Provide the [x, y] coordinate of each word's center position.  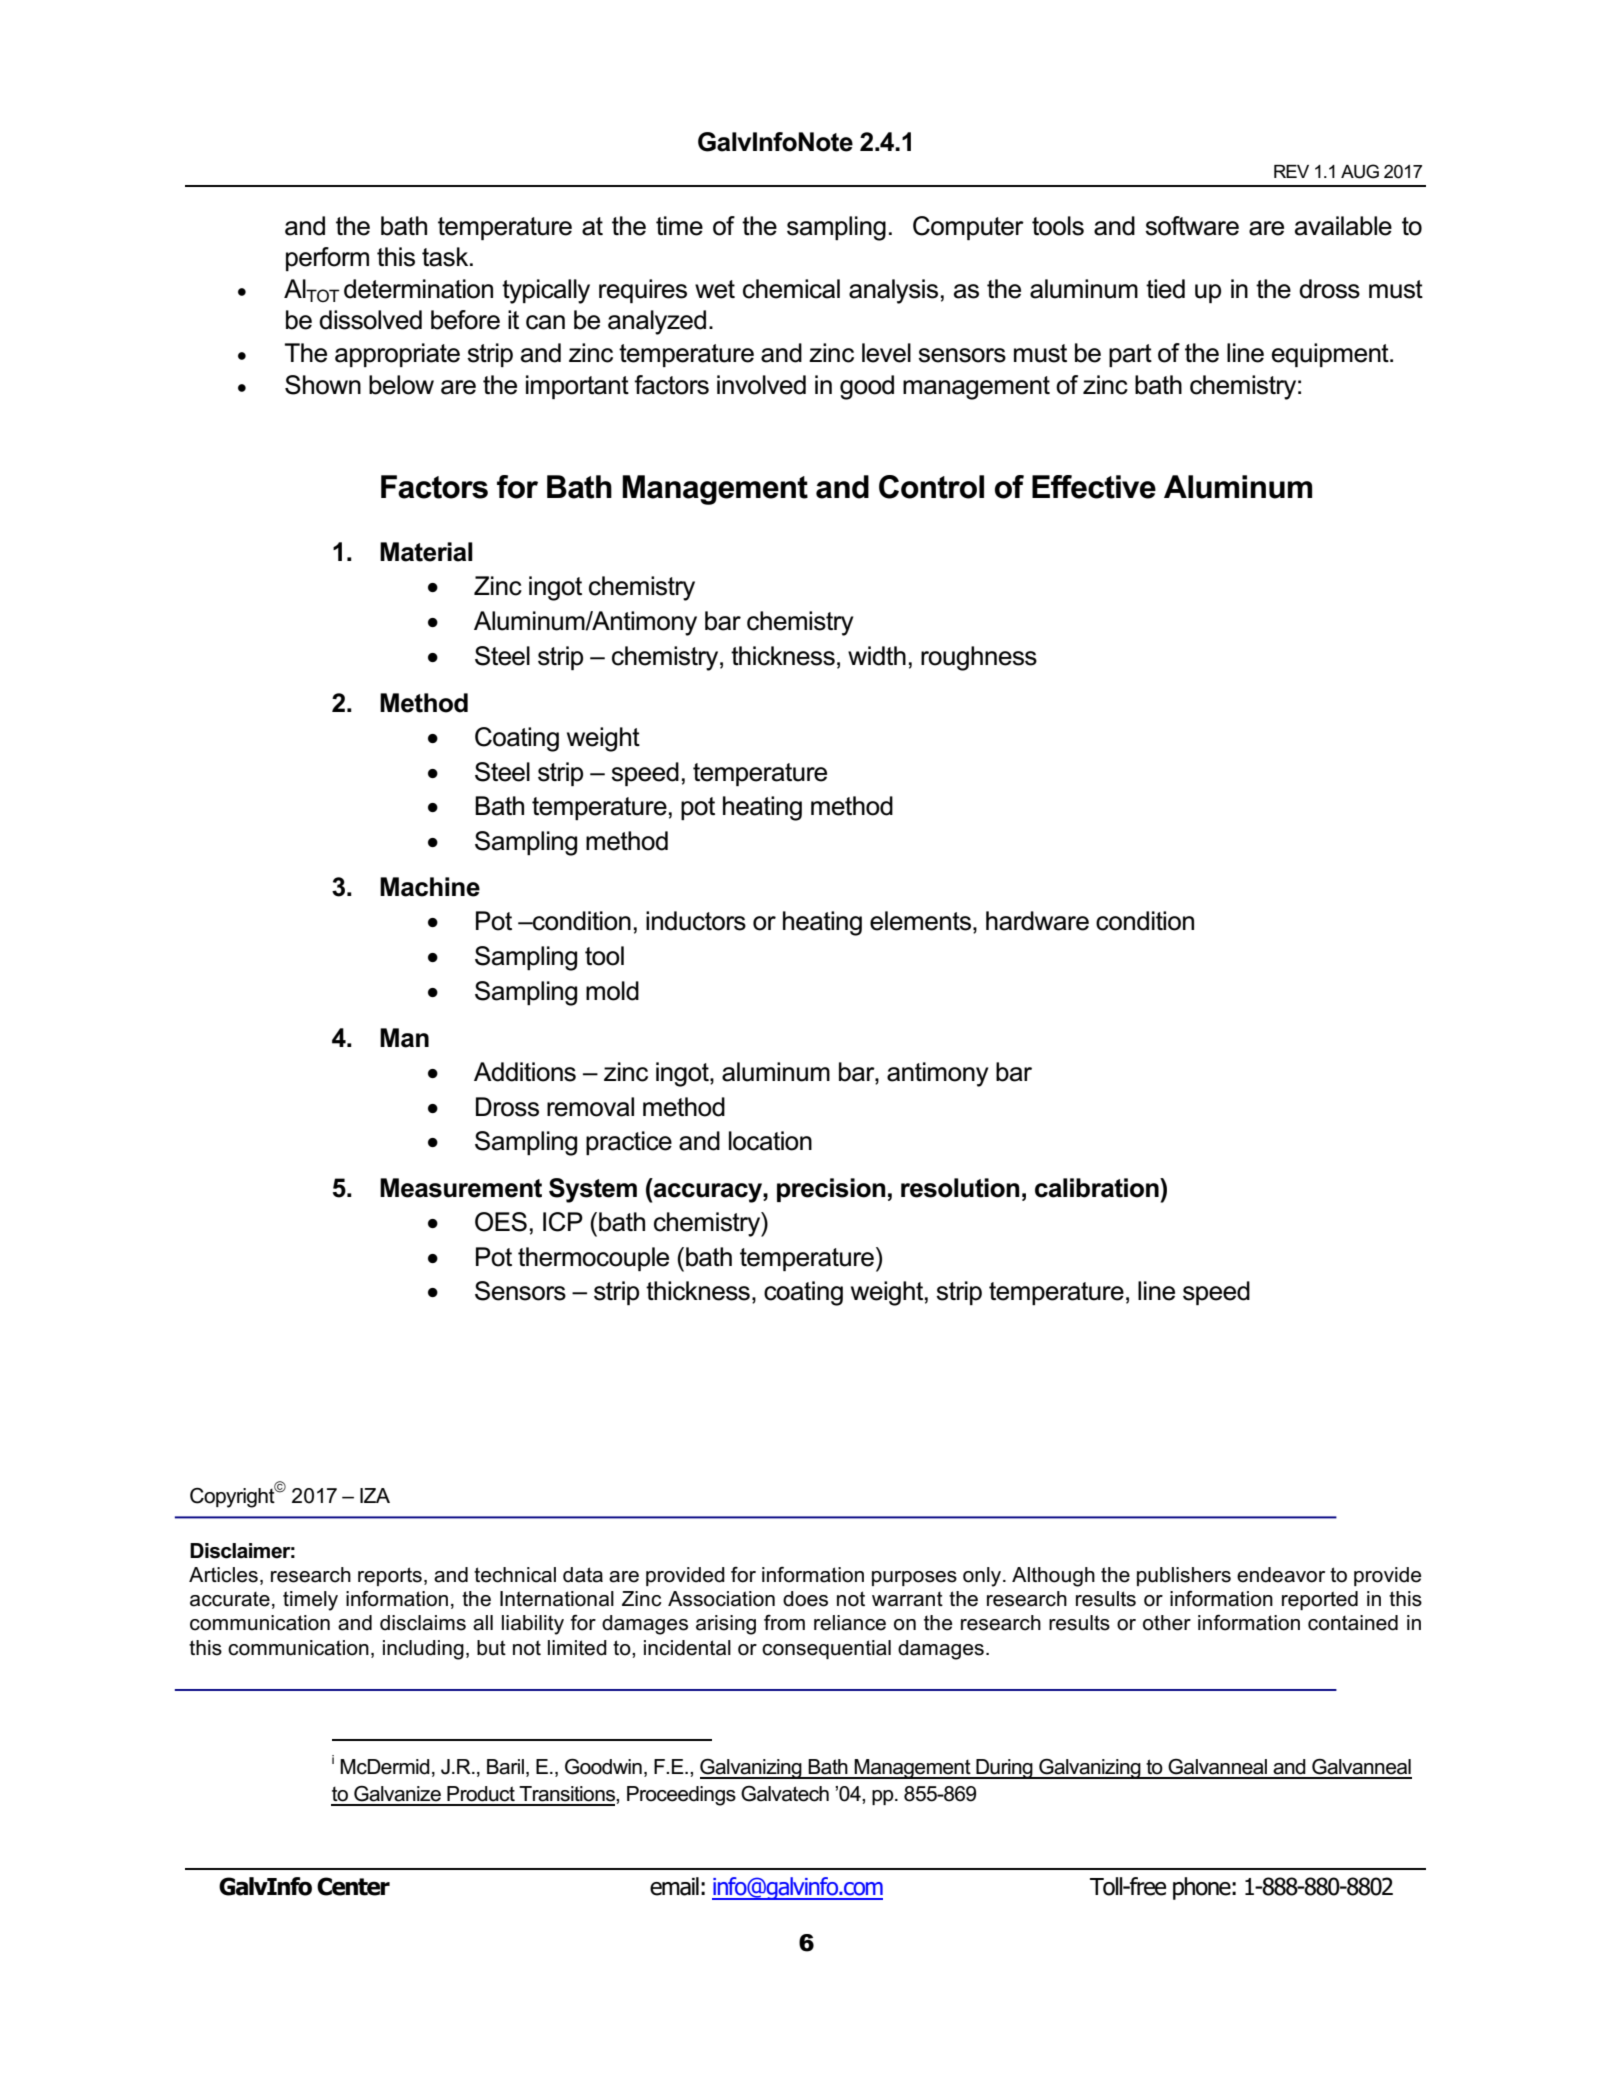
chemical [791, 289]
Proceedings [681, 1796]
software [1192, 226]
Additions [525, 1072]
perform [327, 259]
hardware [1037, 921]
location [770, 1141]
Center [353, 1886]
